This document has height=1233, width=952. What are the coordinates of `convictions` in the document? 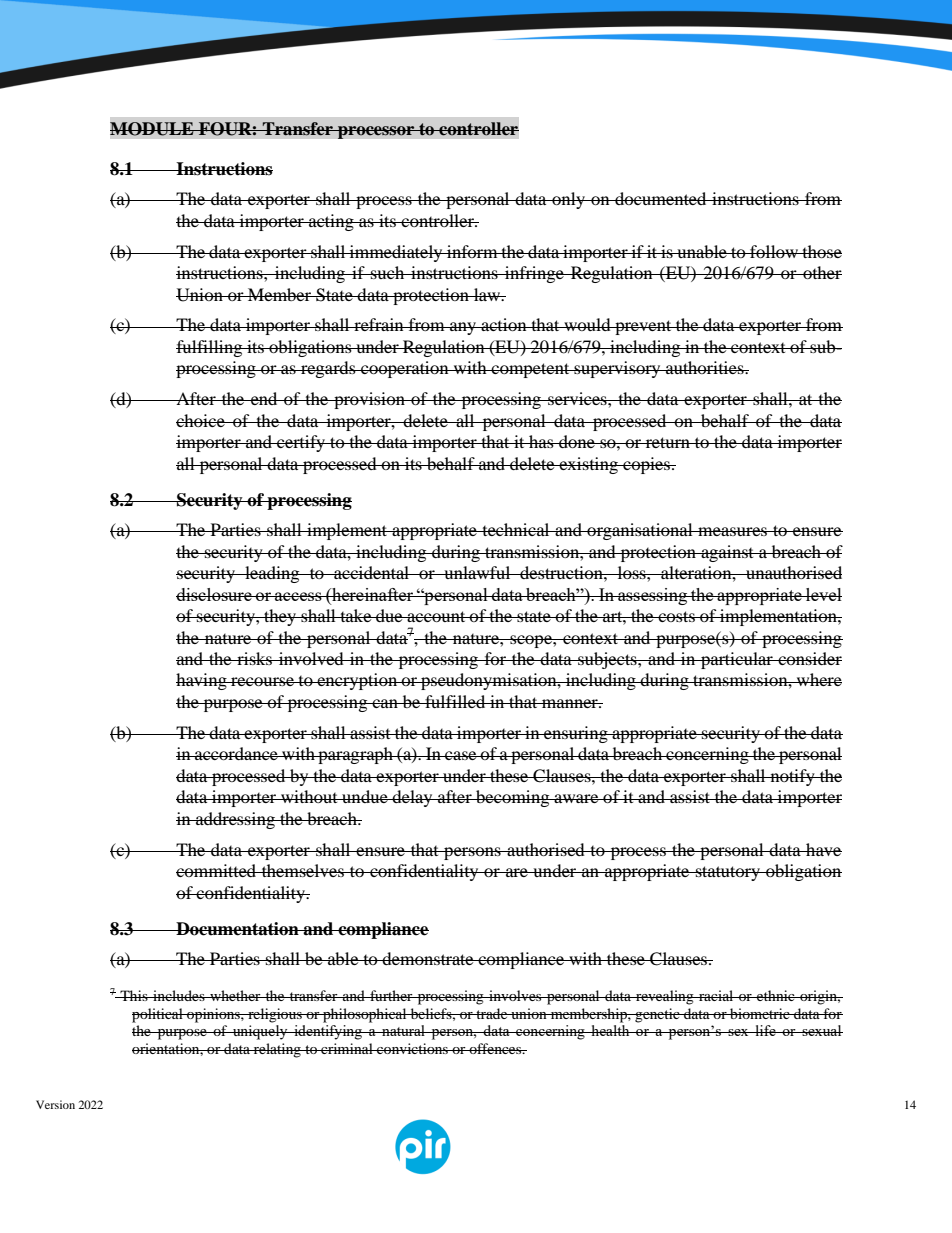 It's located at (412, 1048).
